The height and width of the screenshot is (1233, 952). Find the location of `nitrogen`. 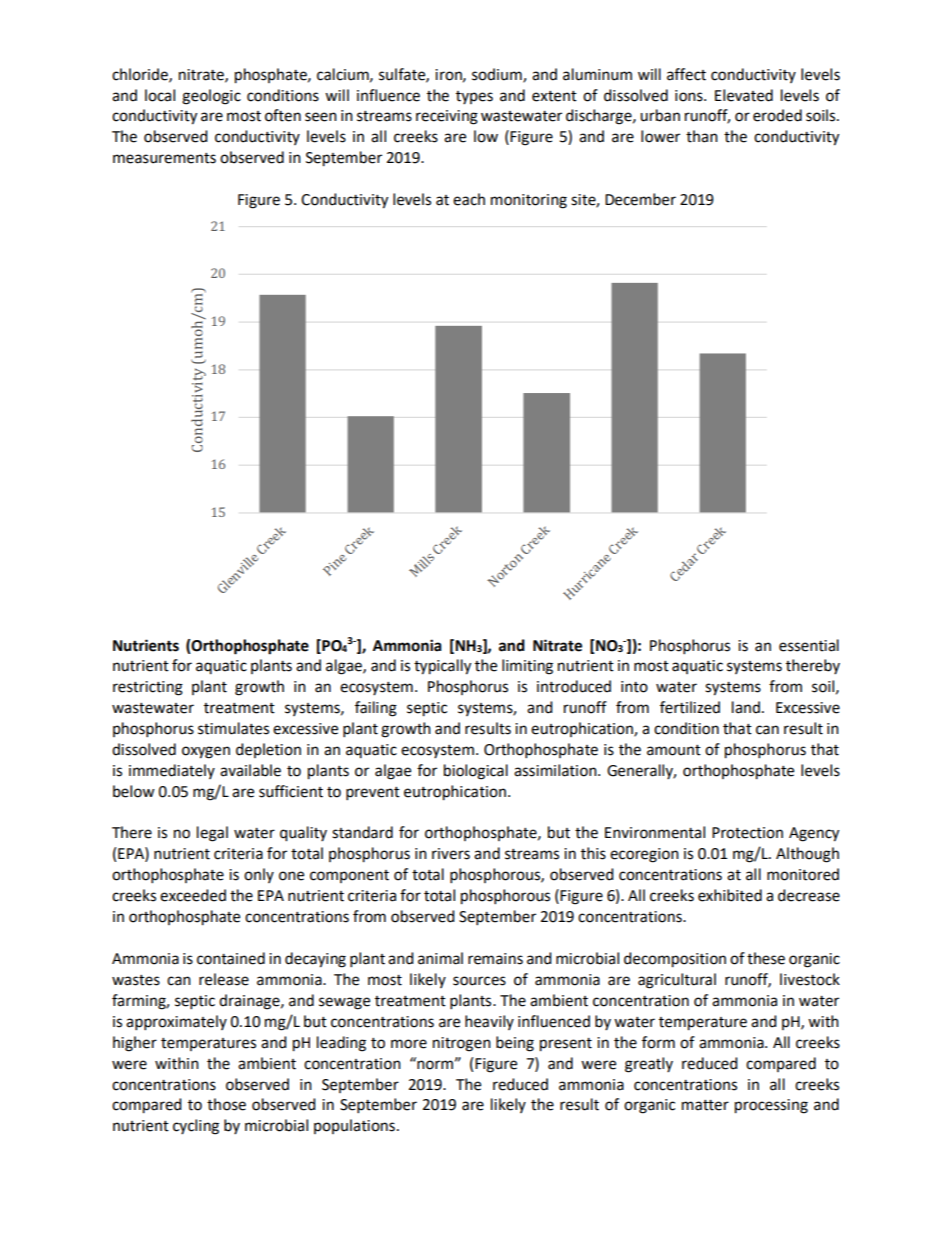

nitrogen is located at coordinates (462, 1044).
